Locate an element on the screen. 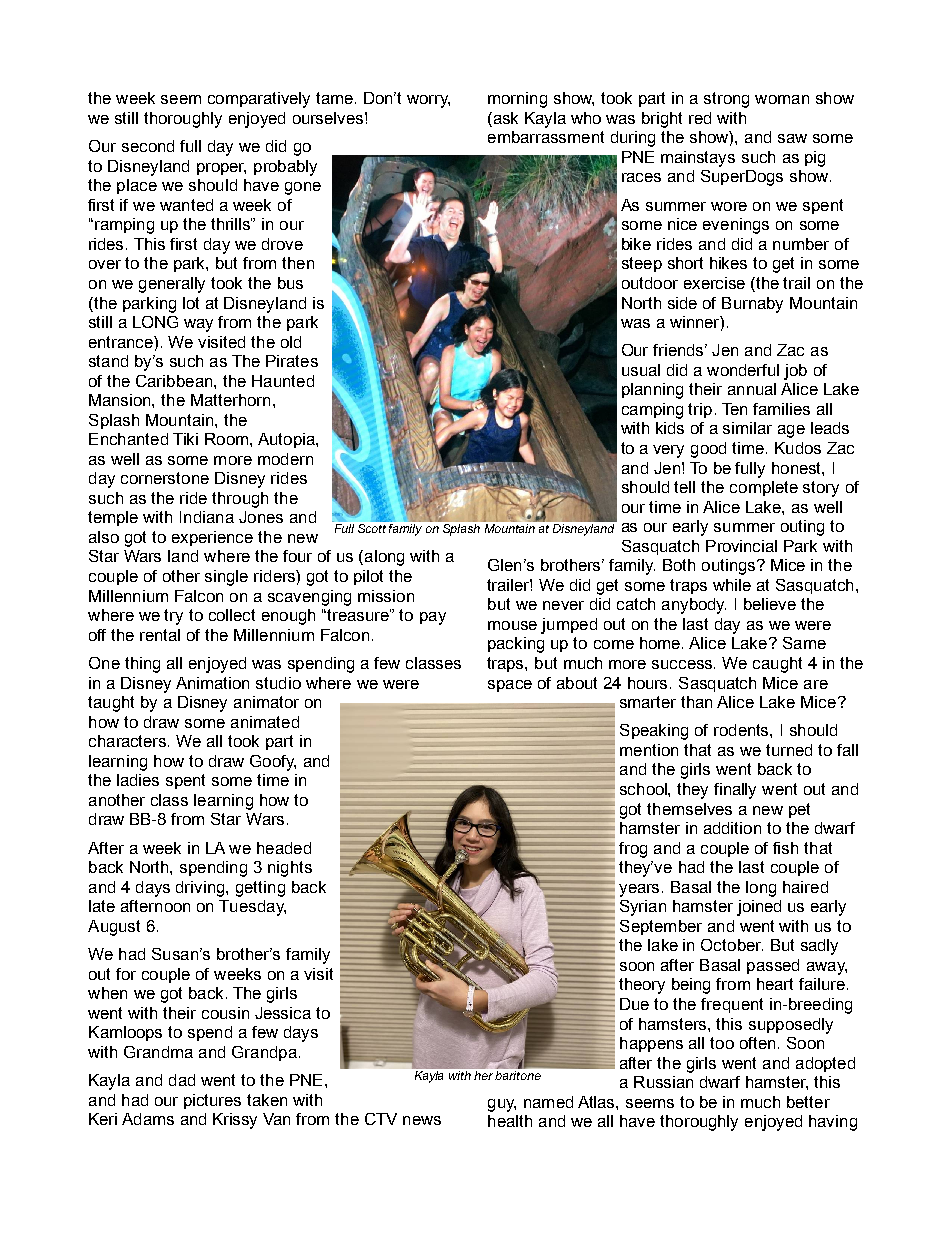 The image size is (952, 1233). pay is located at coordinates (433, 618).
